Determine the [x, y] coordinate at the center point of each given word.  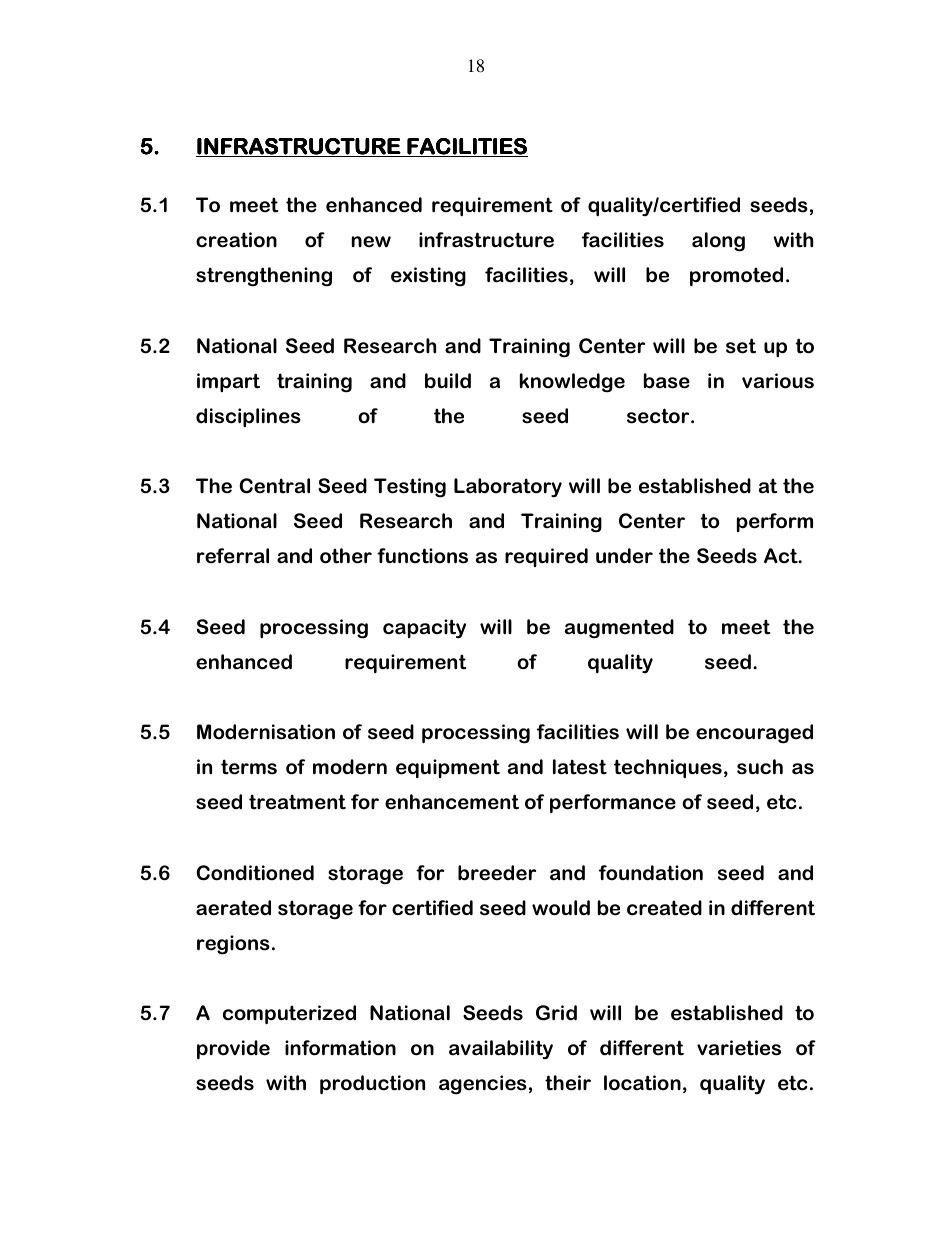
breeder [497, 873]
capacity [424, 629]
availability [501, 1050]
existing [428, 277]
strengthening [264, 277]
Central [274, 486]
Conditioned [255, 873]
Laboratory [508, 488]
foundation [651, 873]
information [340, 1048]
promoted [736, 276]
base [667, 381]
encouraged [754, 734]
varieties [739, 1048]
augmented [619, 629]
